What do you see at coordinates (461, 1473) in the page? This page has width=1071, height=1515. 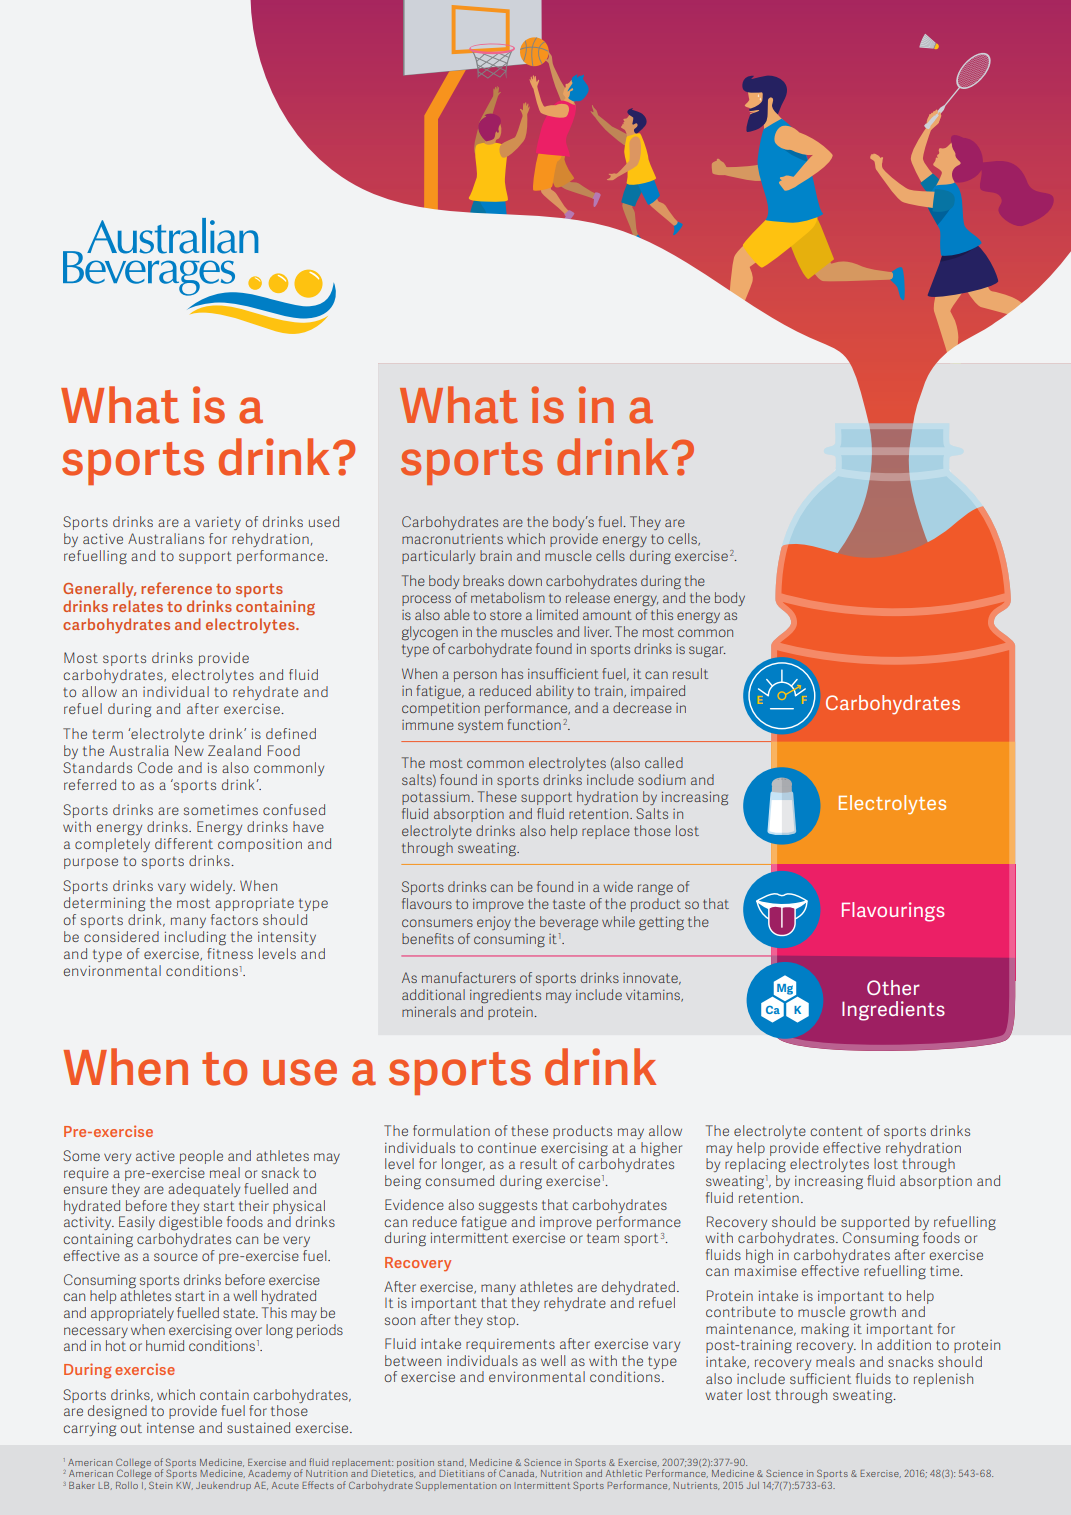 I see `Dietitians` at bounding box center [461, 1473].
